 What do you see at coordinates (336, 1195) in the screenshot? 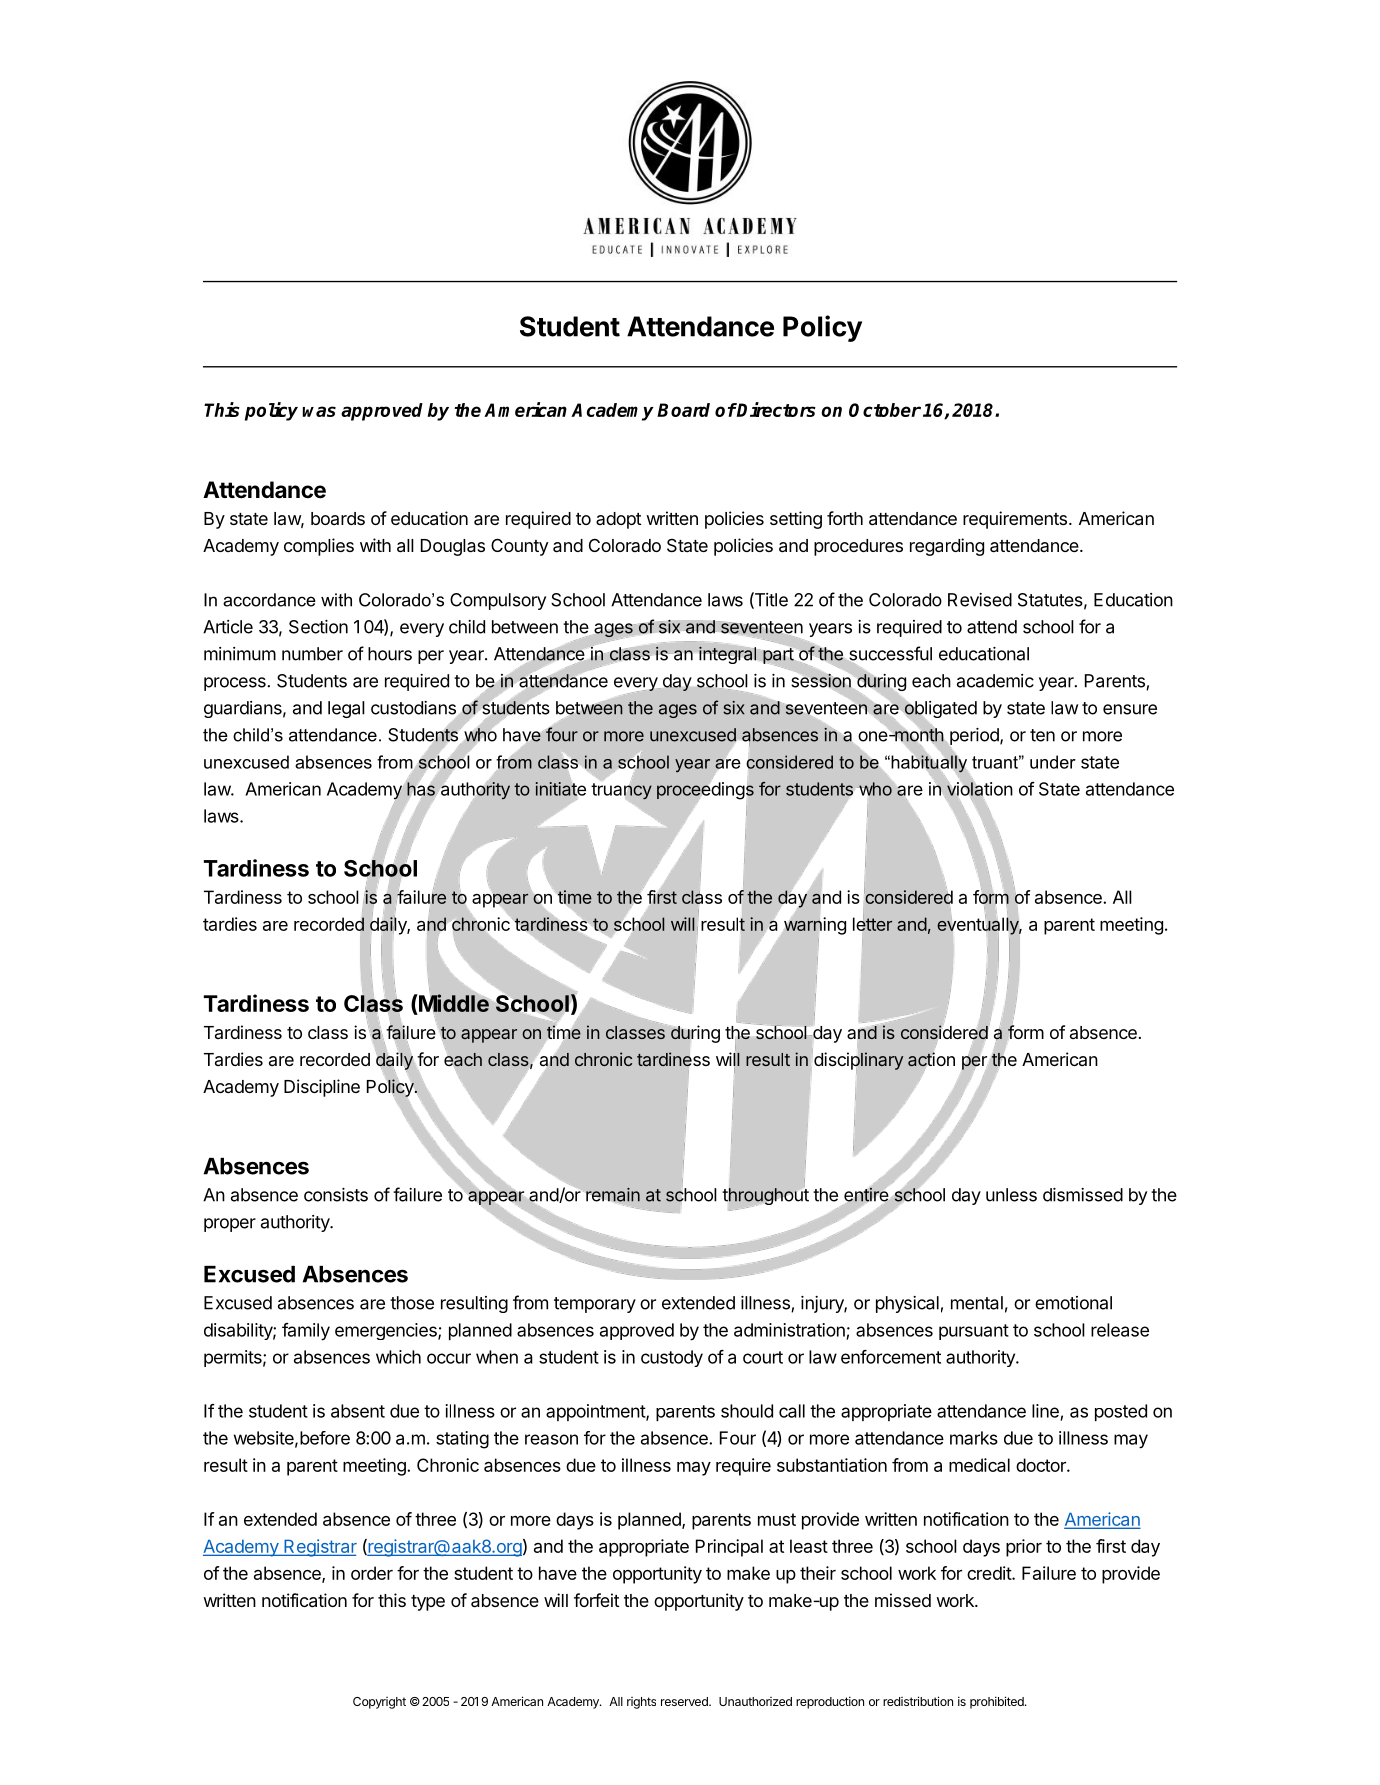
I see `consists` at bounding box center [336, 1195].
